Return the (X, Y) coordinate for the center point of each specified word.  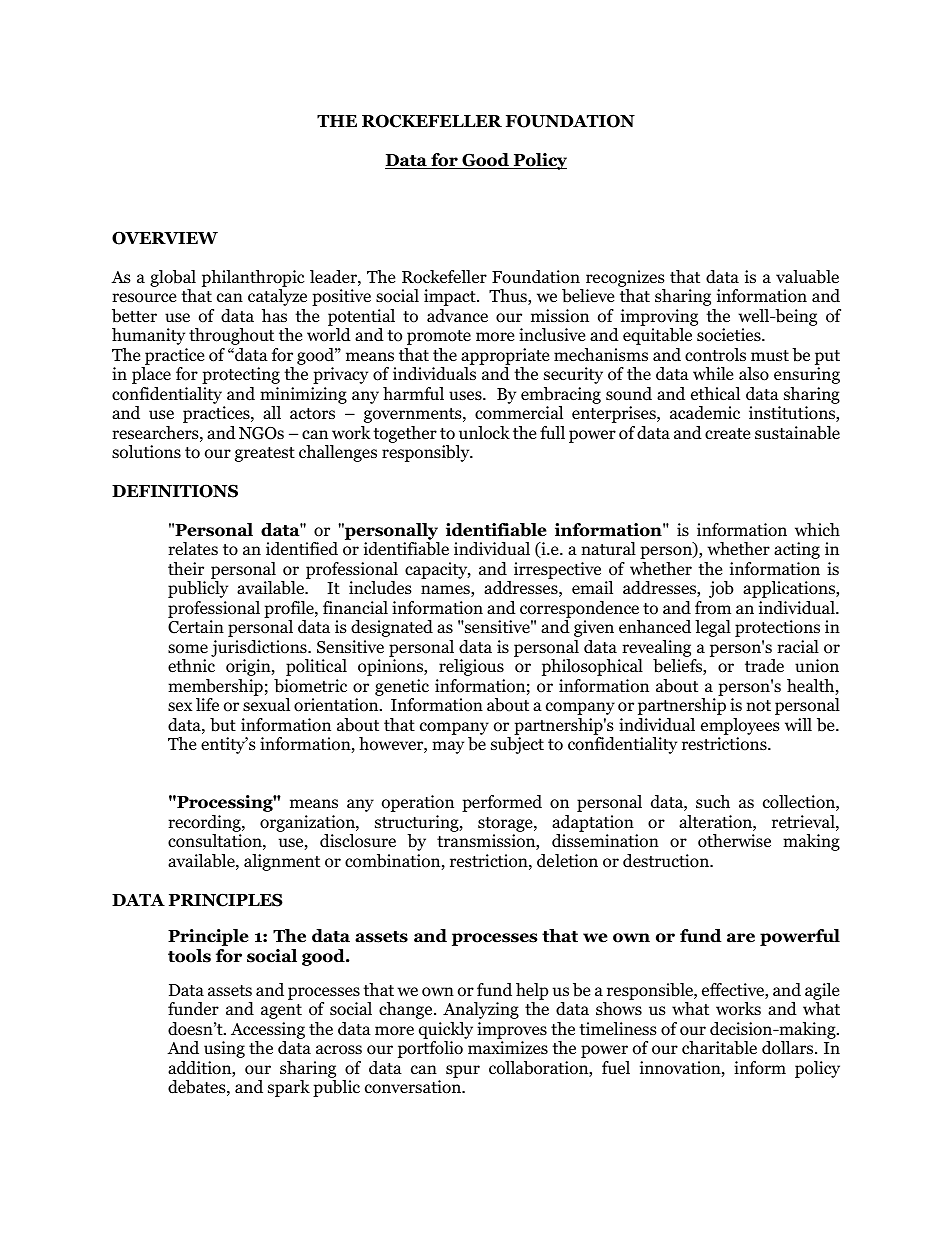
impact (451, 297)
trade (764, 666)
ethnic (191, 666)
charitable (719, 1048)
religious (471, 667)
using (224, 1049)
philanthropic (253, 280)
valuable (807, 277)
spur (463, 1071)
